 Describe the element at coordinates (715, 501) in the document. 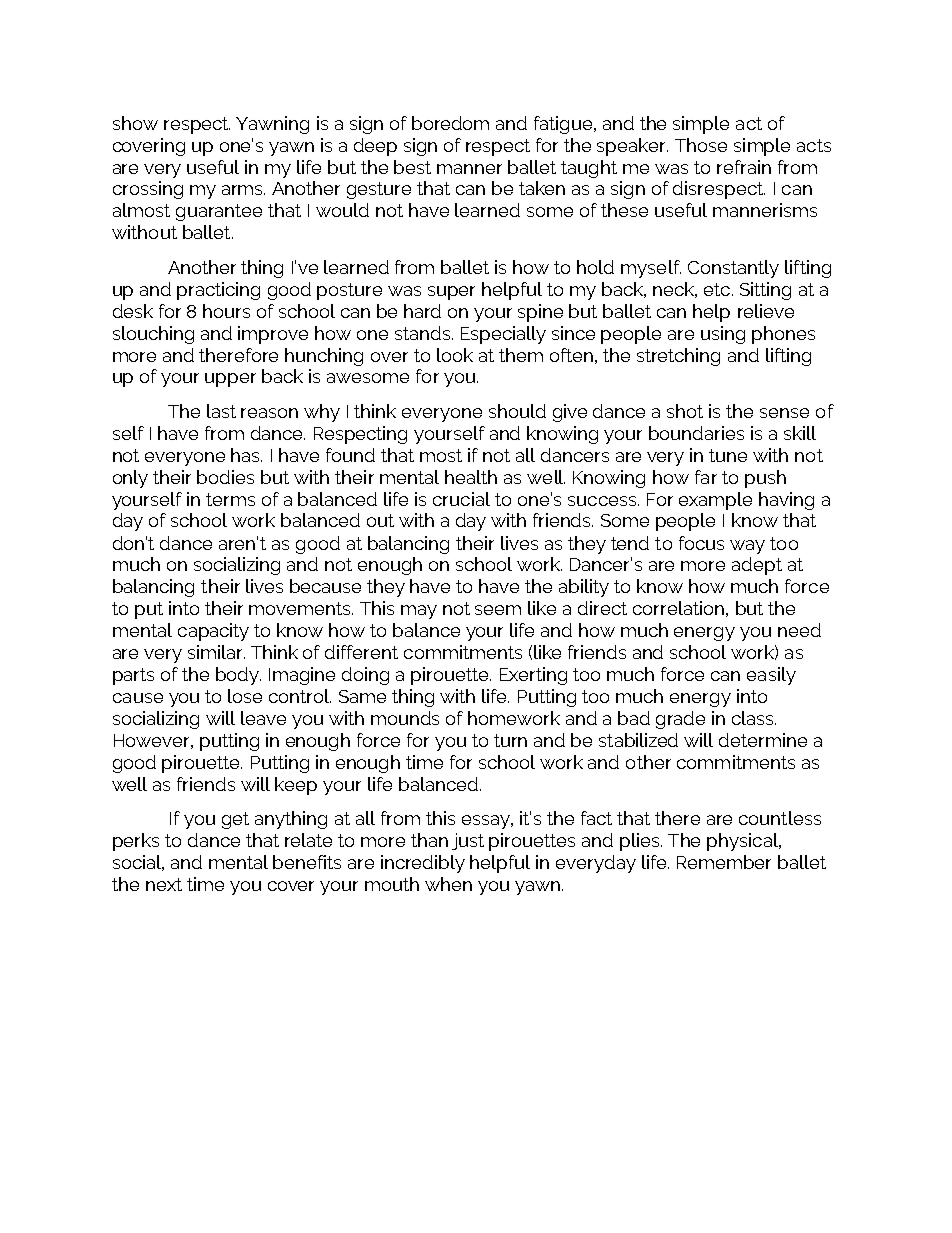

I see `example` at that location.
